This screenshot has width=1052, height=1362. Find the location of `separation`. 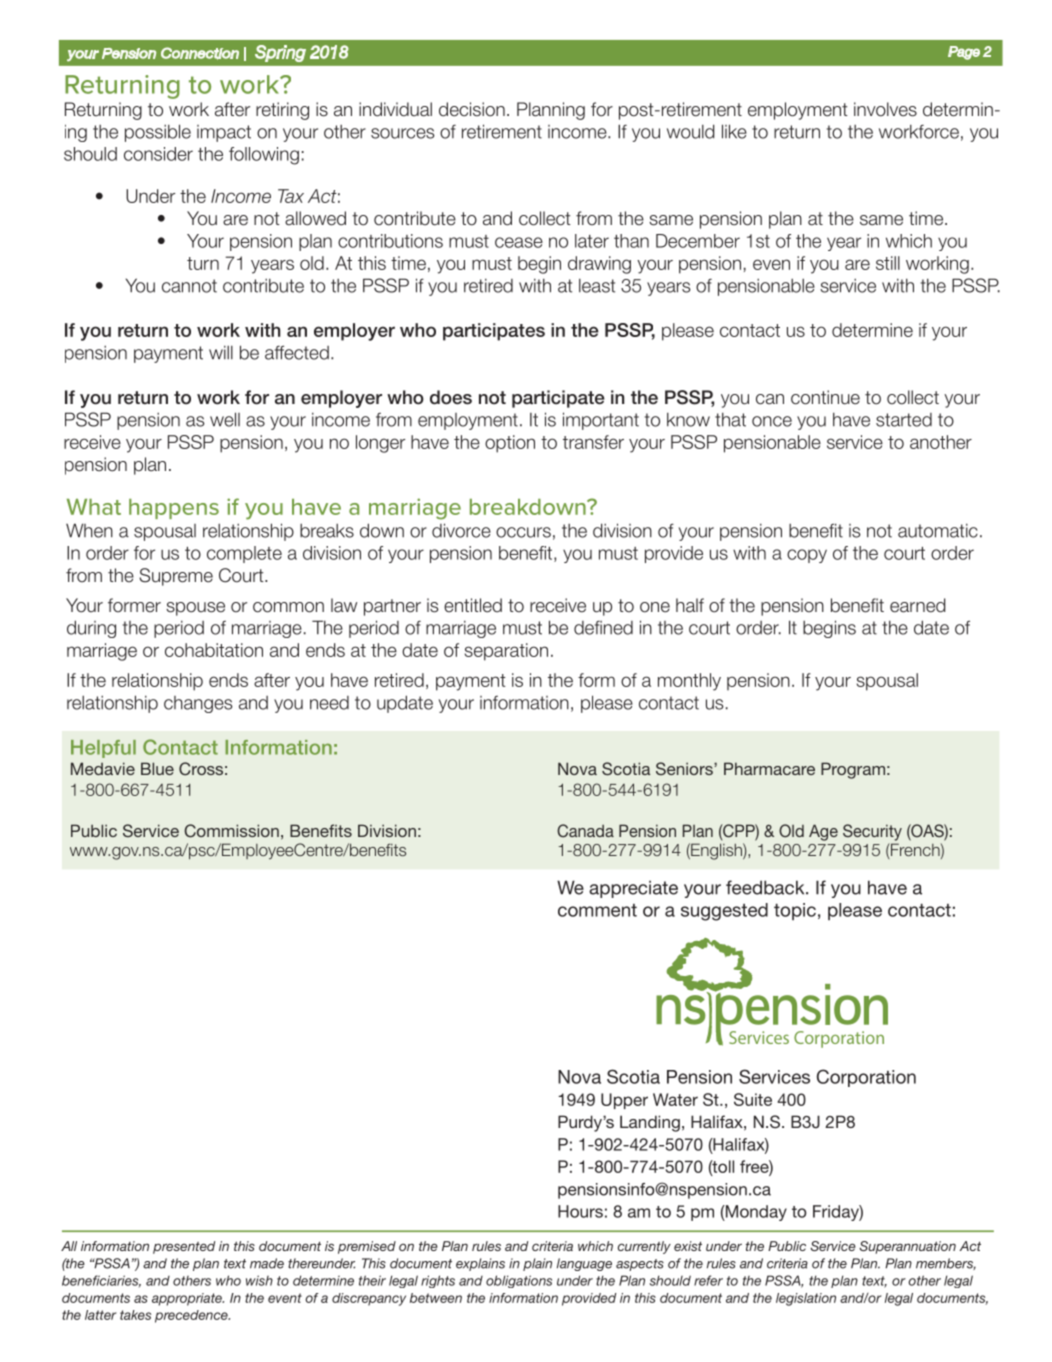

separation is located at coordinates (506, 652).
